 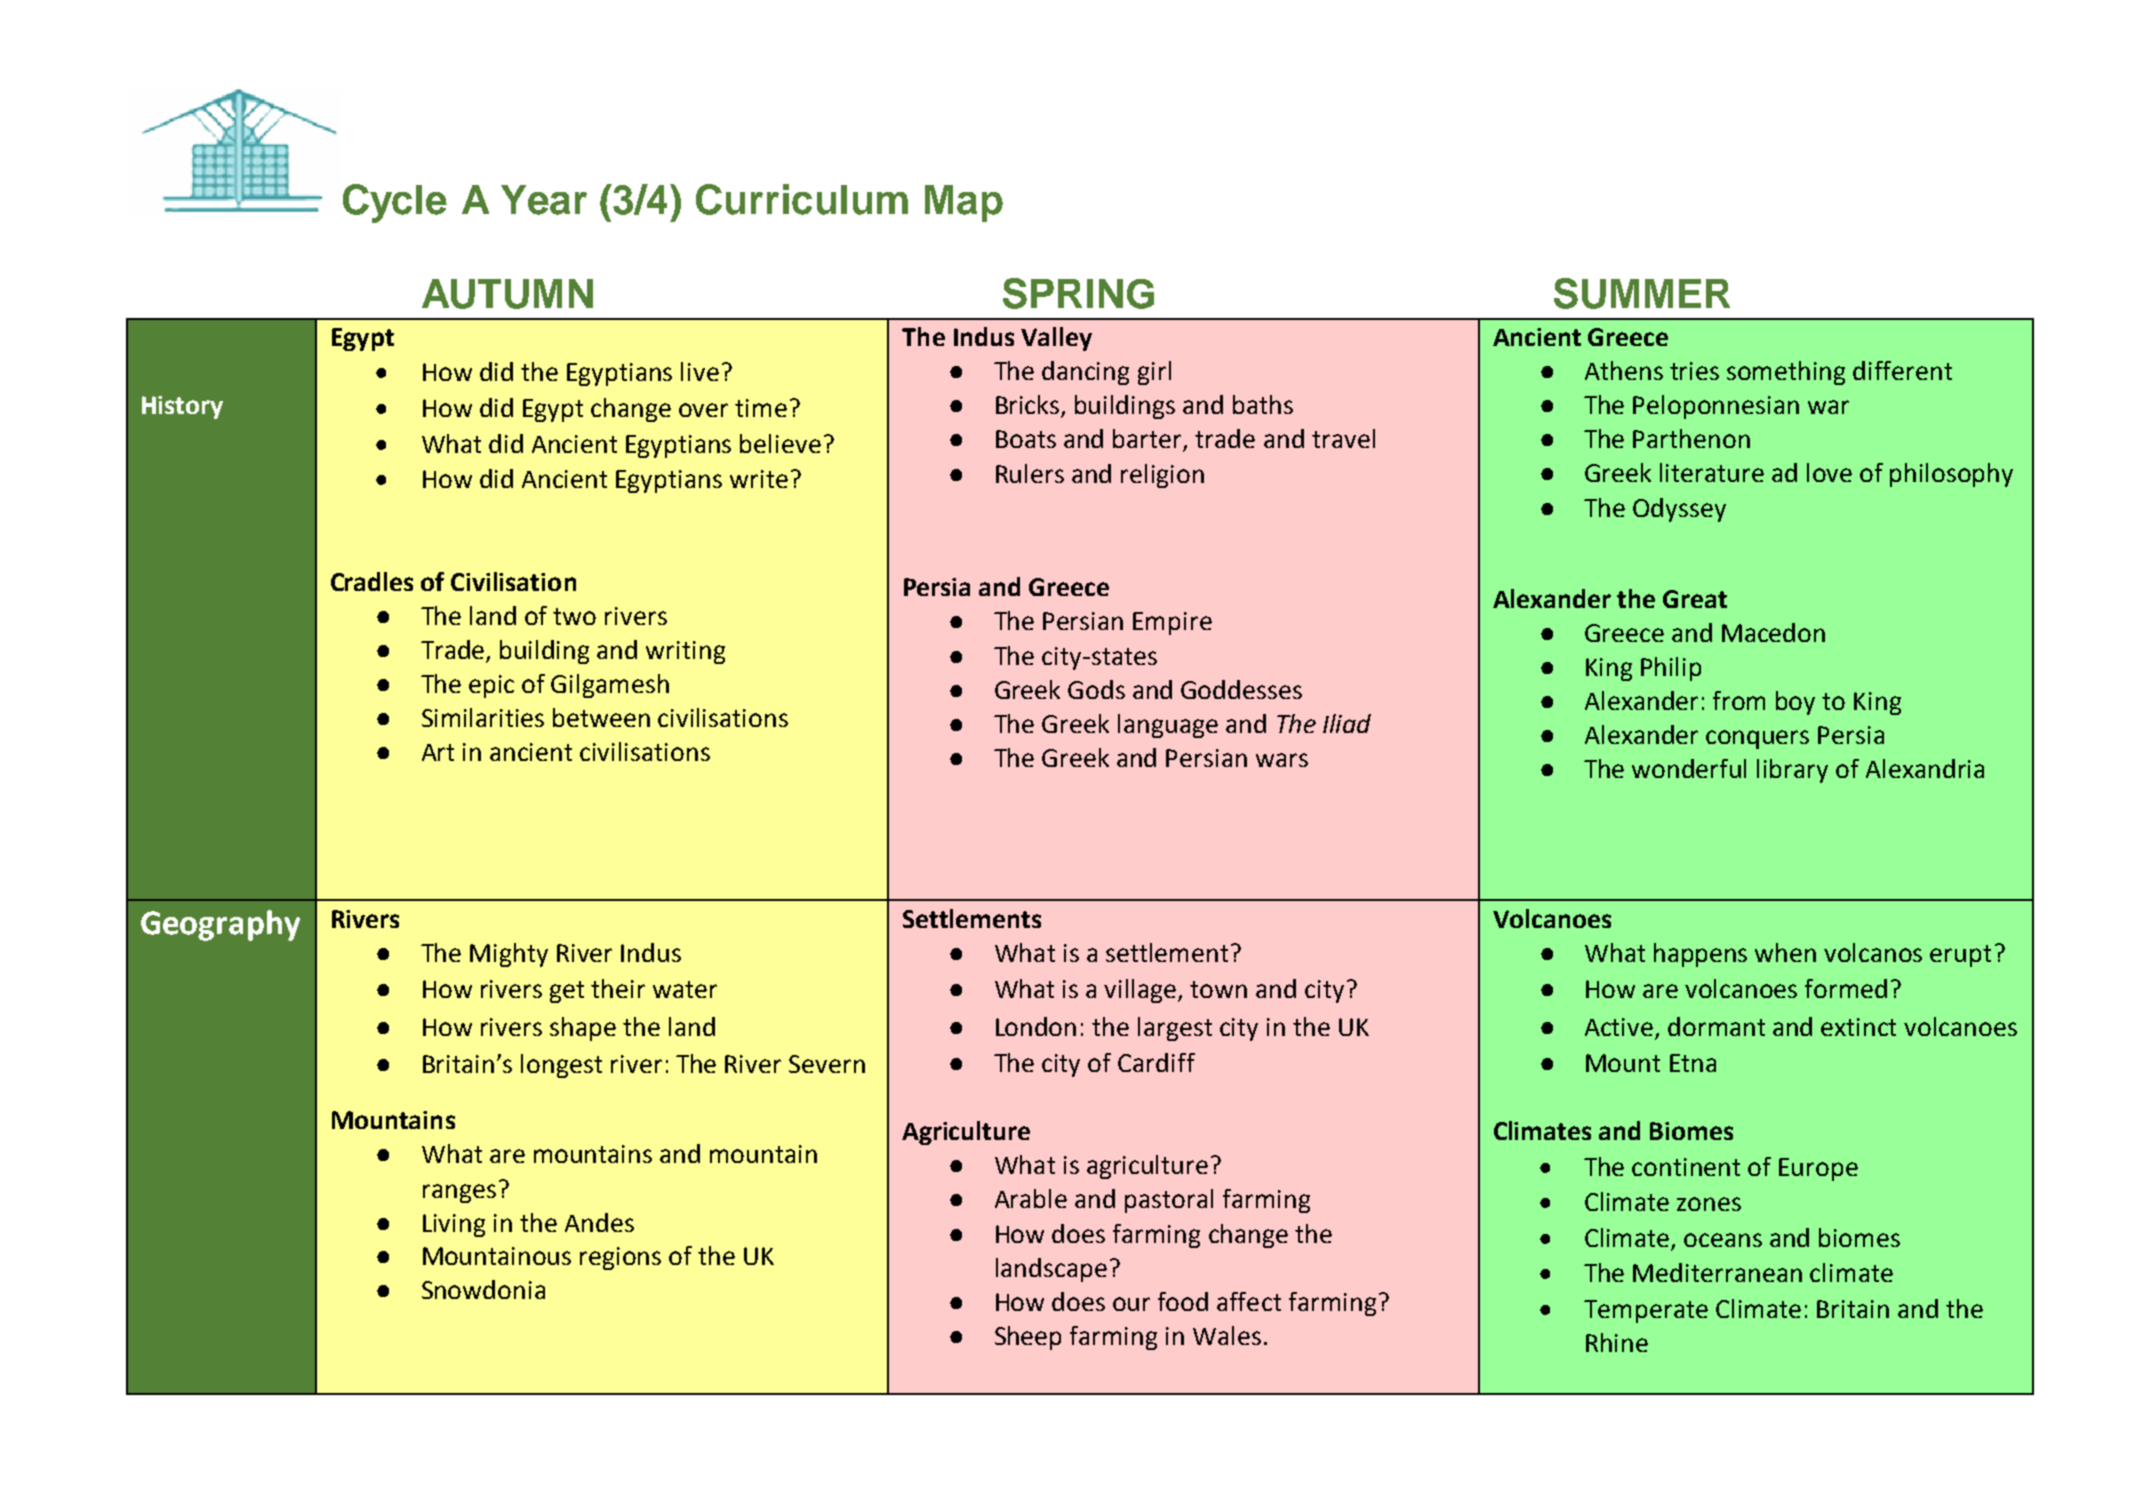 I want to click on library, so click(x=1792, y=771).
